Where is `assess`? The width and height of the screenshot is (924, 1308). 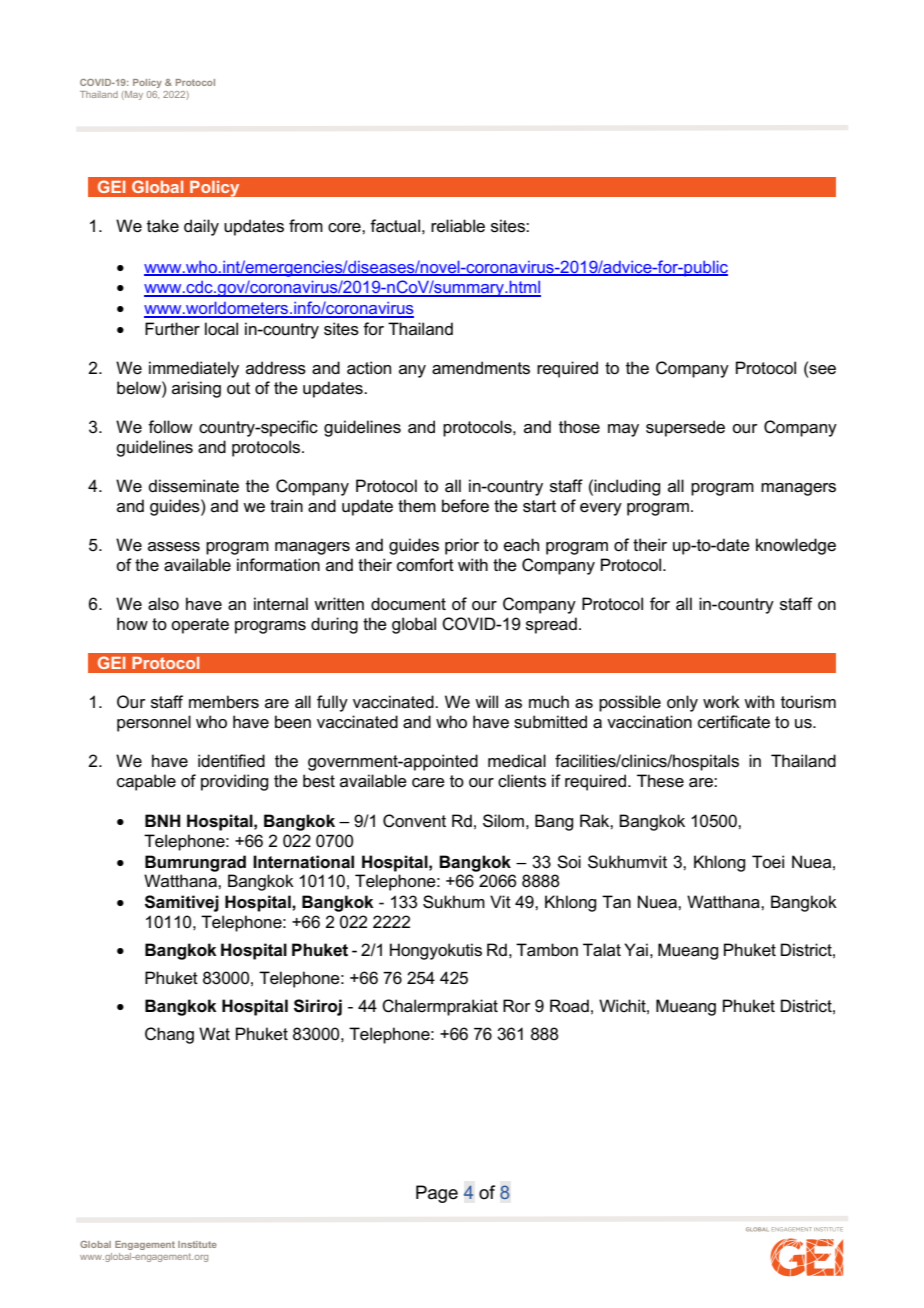 assess is located at coordinates (174, 547).
